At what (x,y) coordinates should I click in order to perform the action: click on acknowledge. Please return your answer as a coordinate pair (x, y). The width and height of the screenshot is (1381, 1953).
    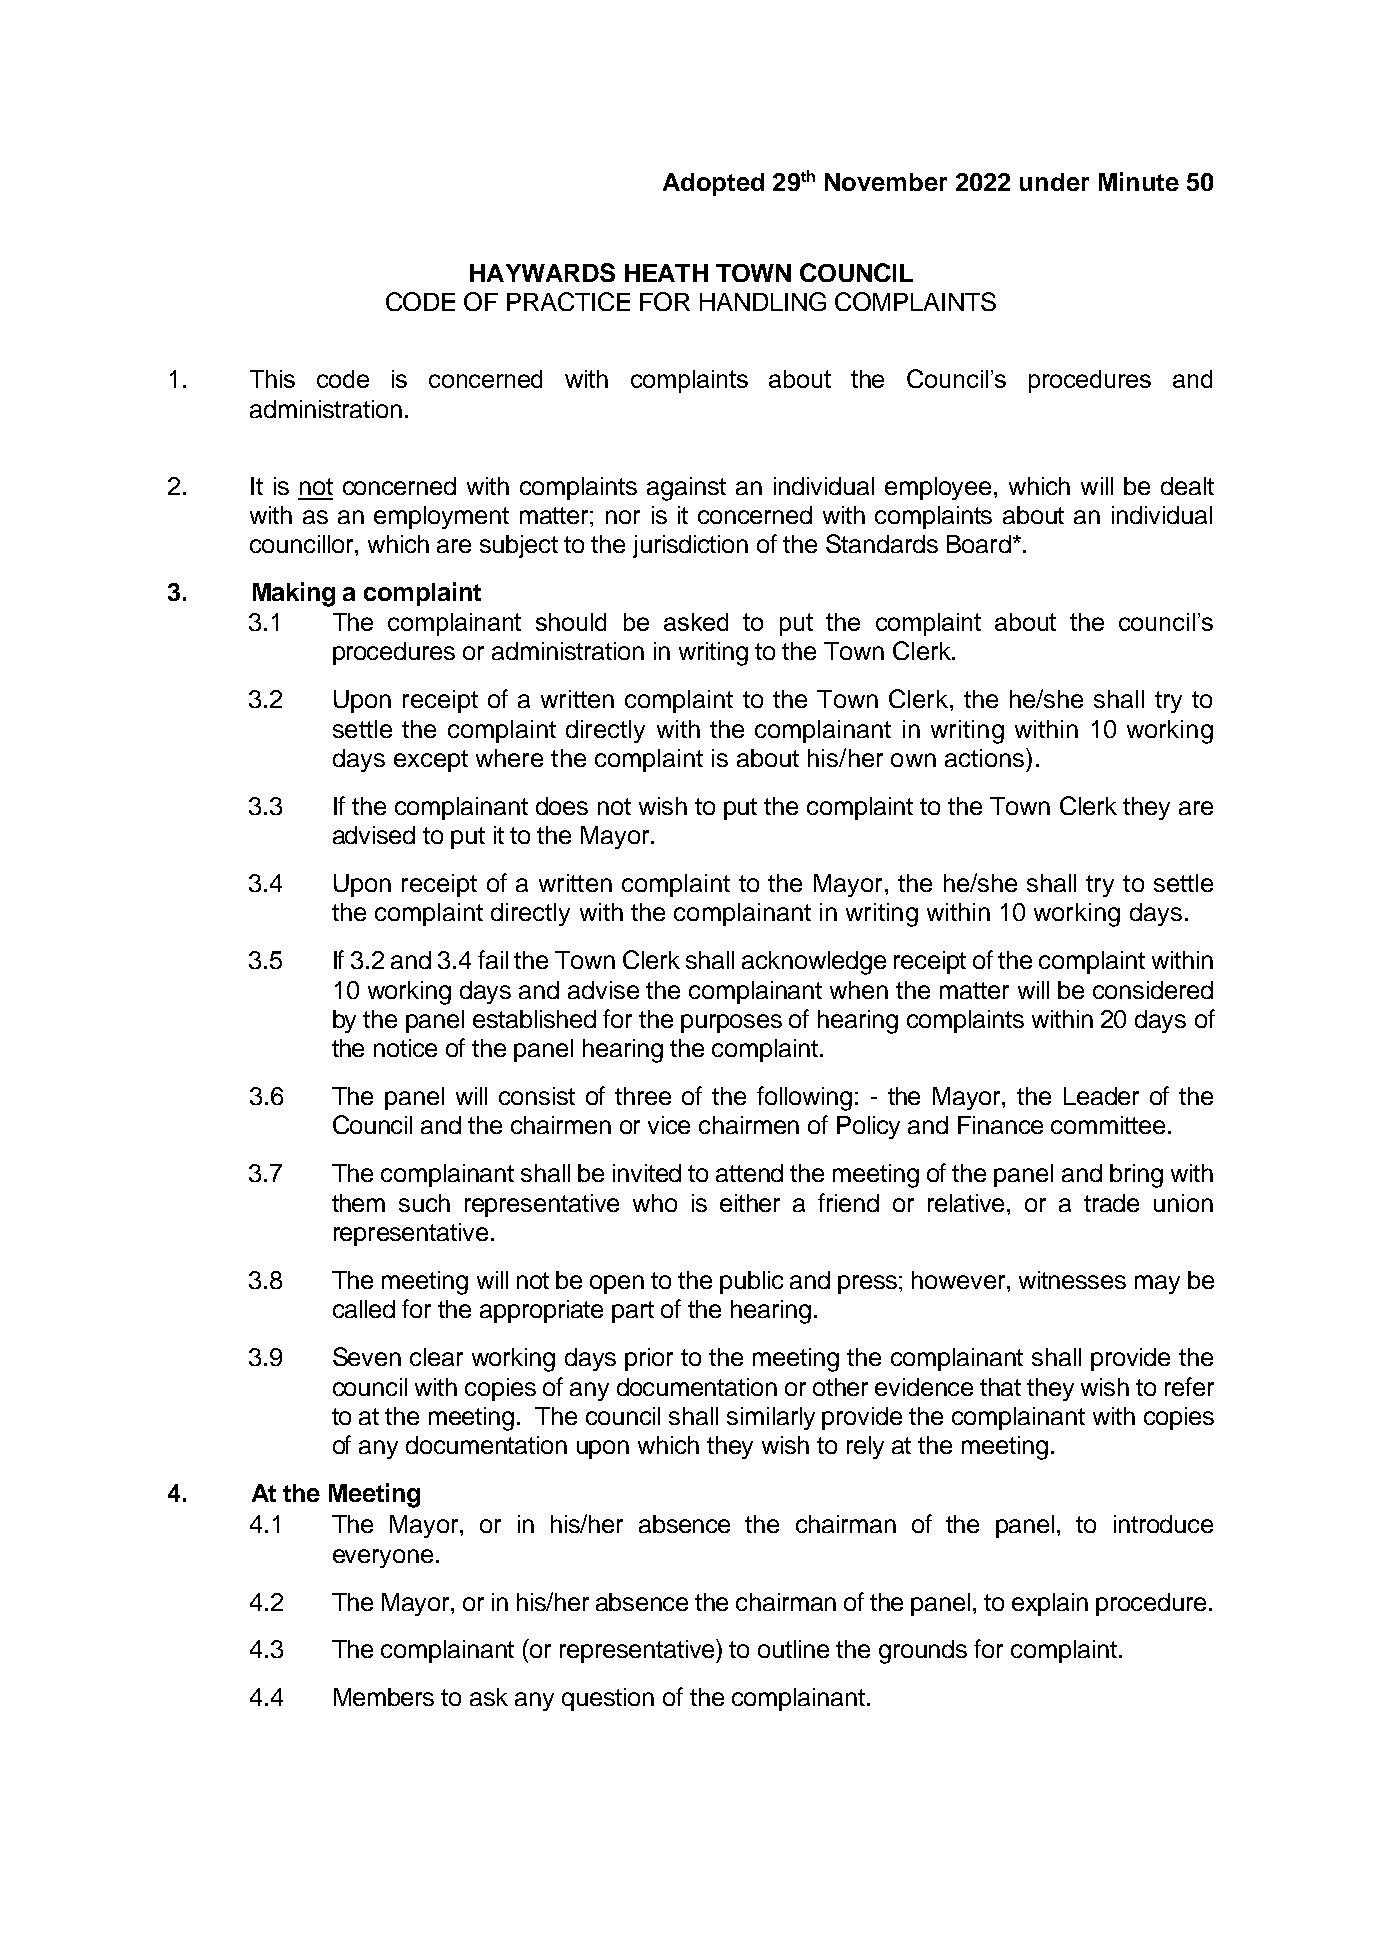
    Looking at the image, I should click on (814, 963).
